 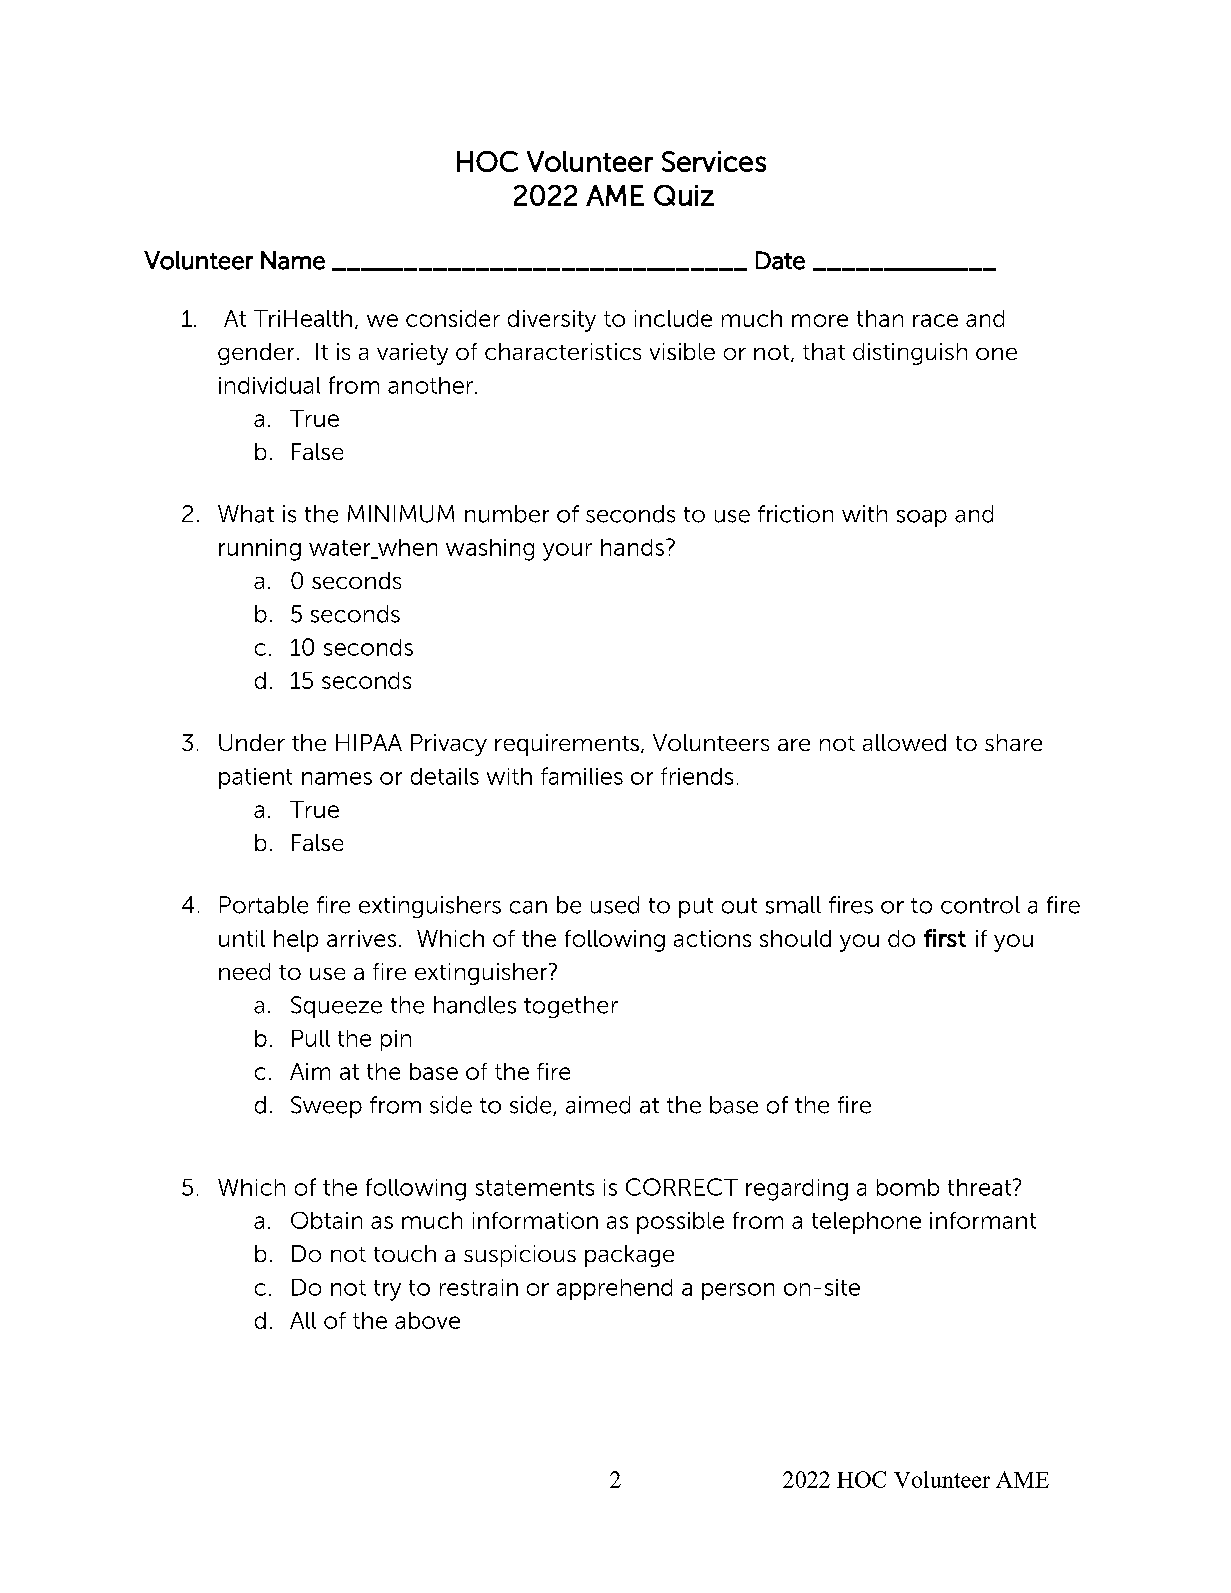 I want to click on water, so click(x=341, y=549).
